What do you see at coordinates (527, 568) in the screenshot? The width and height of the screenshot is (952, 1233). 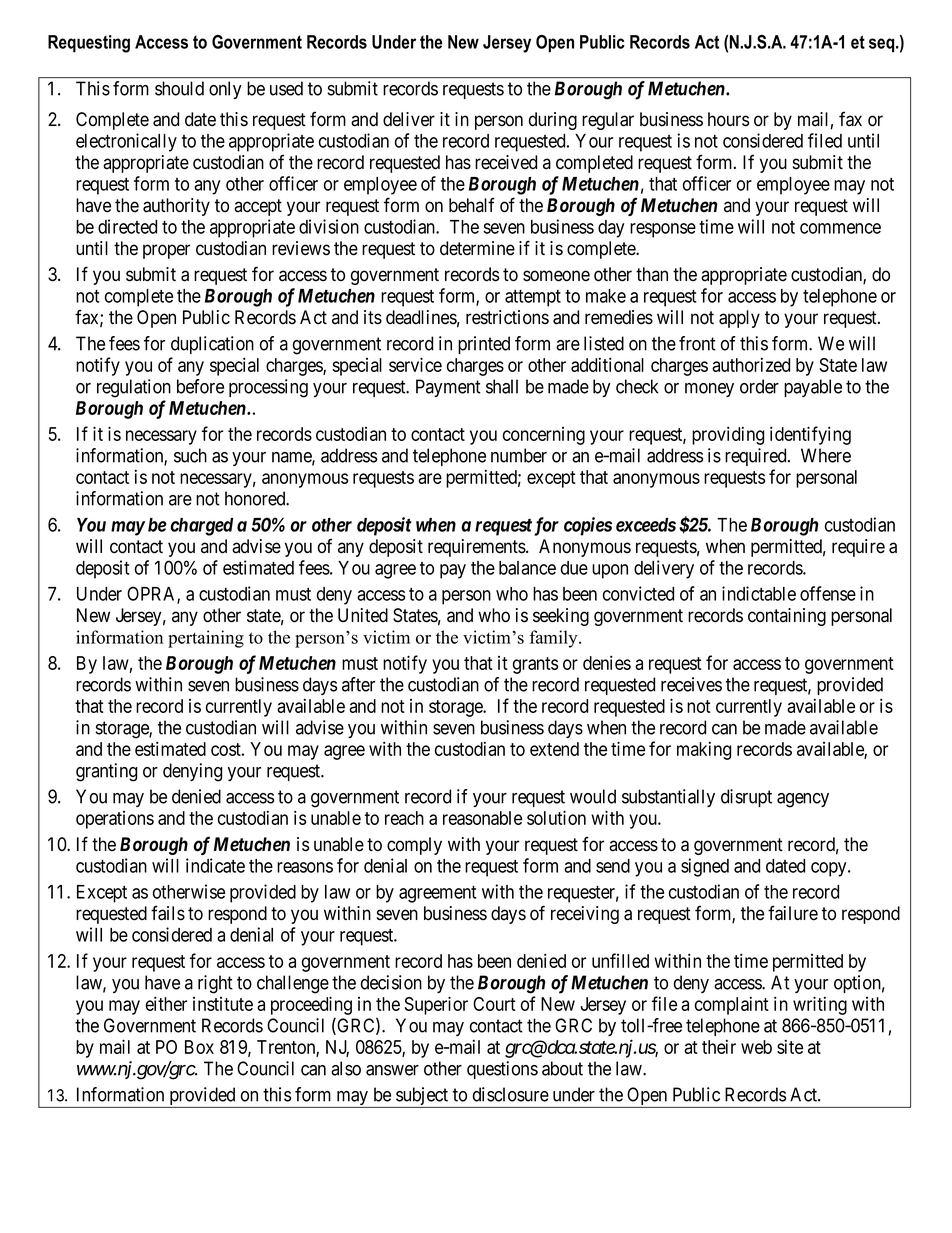 I see `balance` at bounding box center [527, 568].
